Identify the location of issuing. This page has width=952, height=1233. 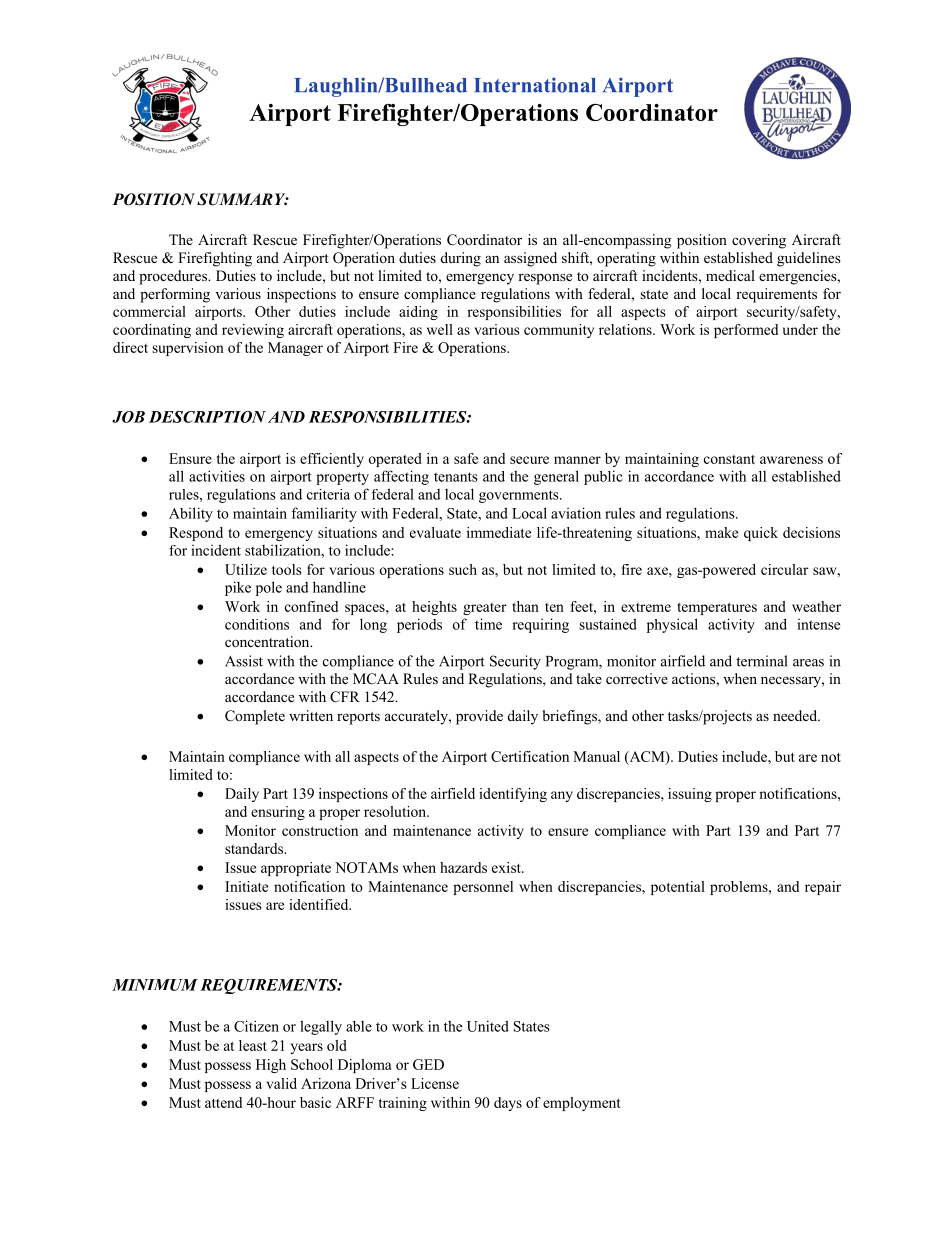
(690, 795).
